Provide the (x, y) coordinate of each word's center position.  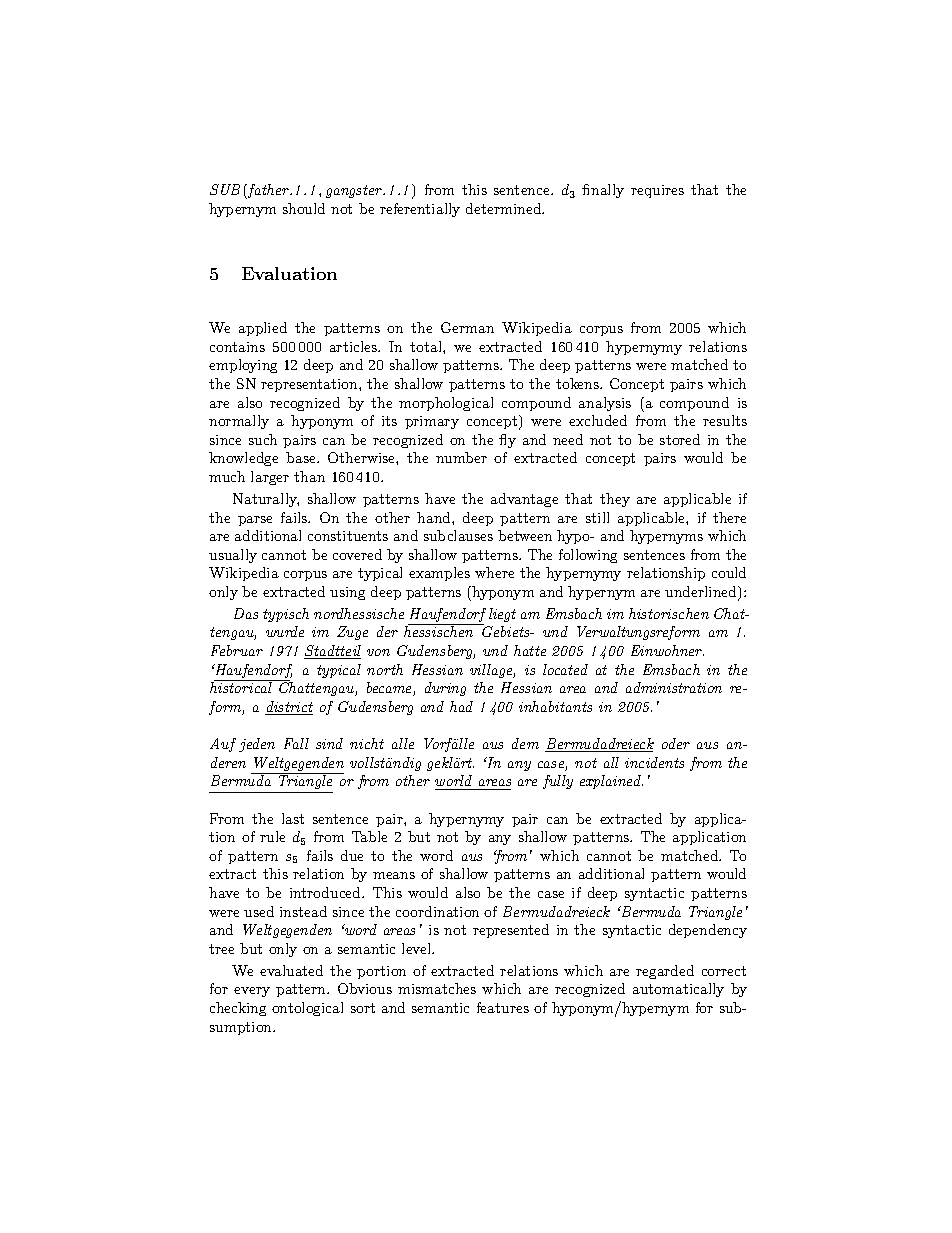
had (461, 706)
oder (676, 743)
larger (270, 478)
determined (504, 208)
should (304, 208)
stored (680, 439)
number (461, 457)
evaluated (291, 970)
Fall (296, 743)
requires (657, 191)
